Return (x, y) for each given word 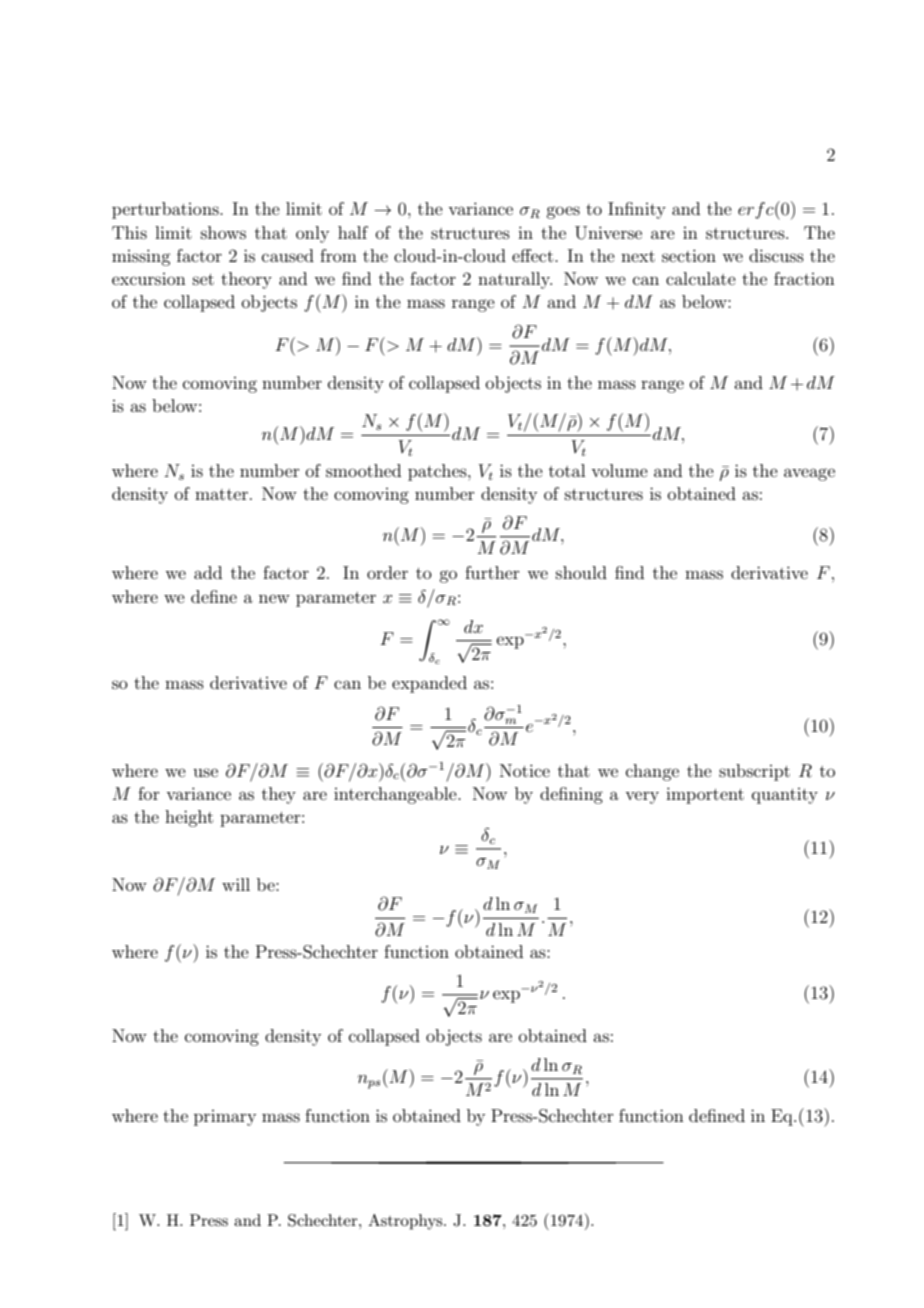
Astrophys (406, 1222)
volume (619, 470)
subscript (754, 772)
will (236, 884)
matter (221, 494)
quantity (785, 796)
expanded (429, 684)
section (689, 255)
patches (438, 472)
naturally (515, 280)
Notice (525, 770)
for (149, 793)
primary (225, 1118)
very (642, 797)
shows (223, 232)
